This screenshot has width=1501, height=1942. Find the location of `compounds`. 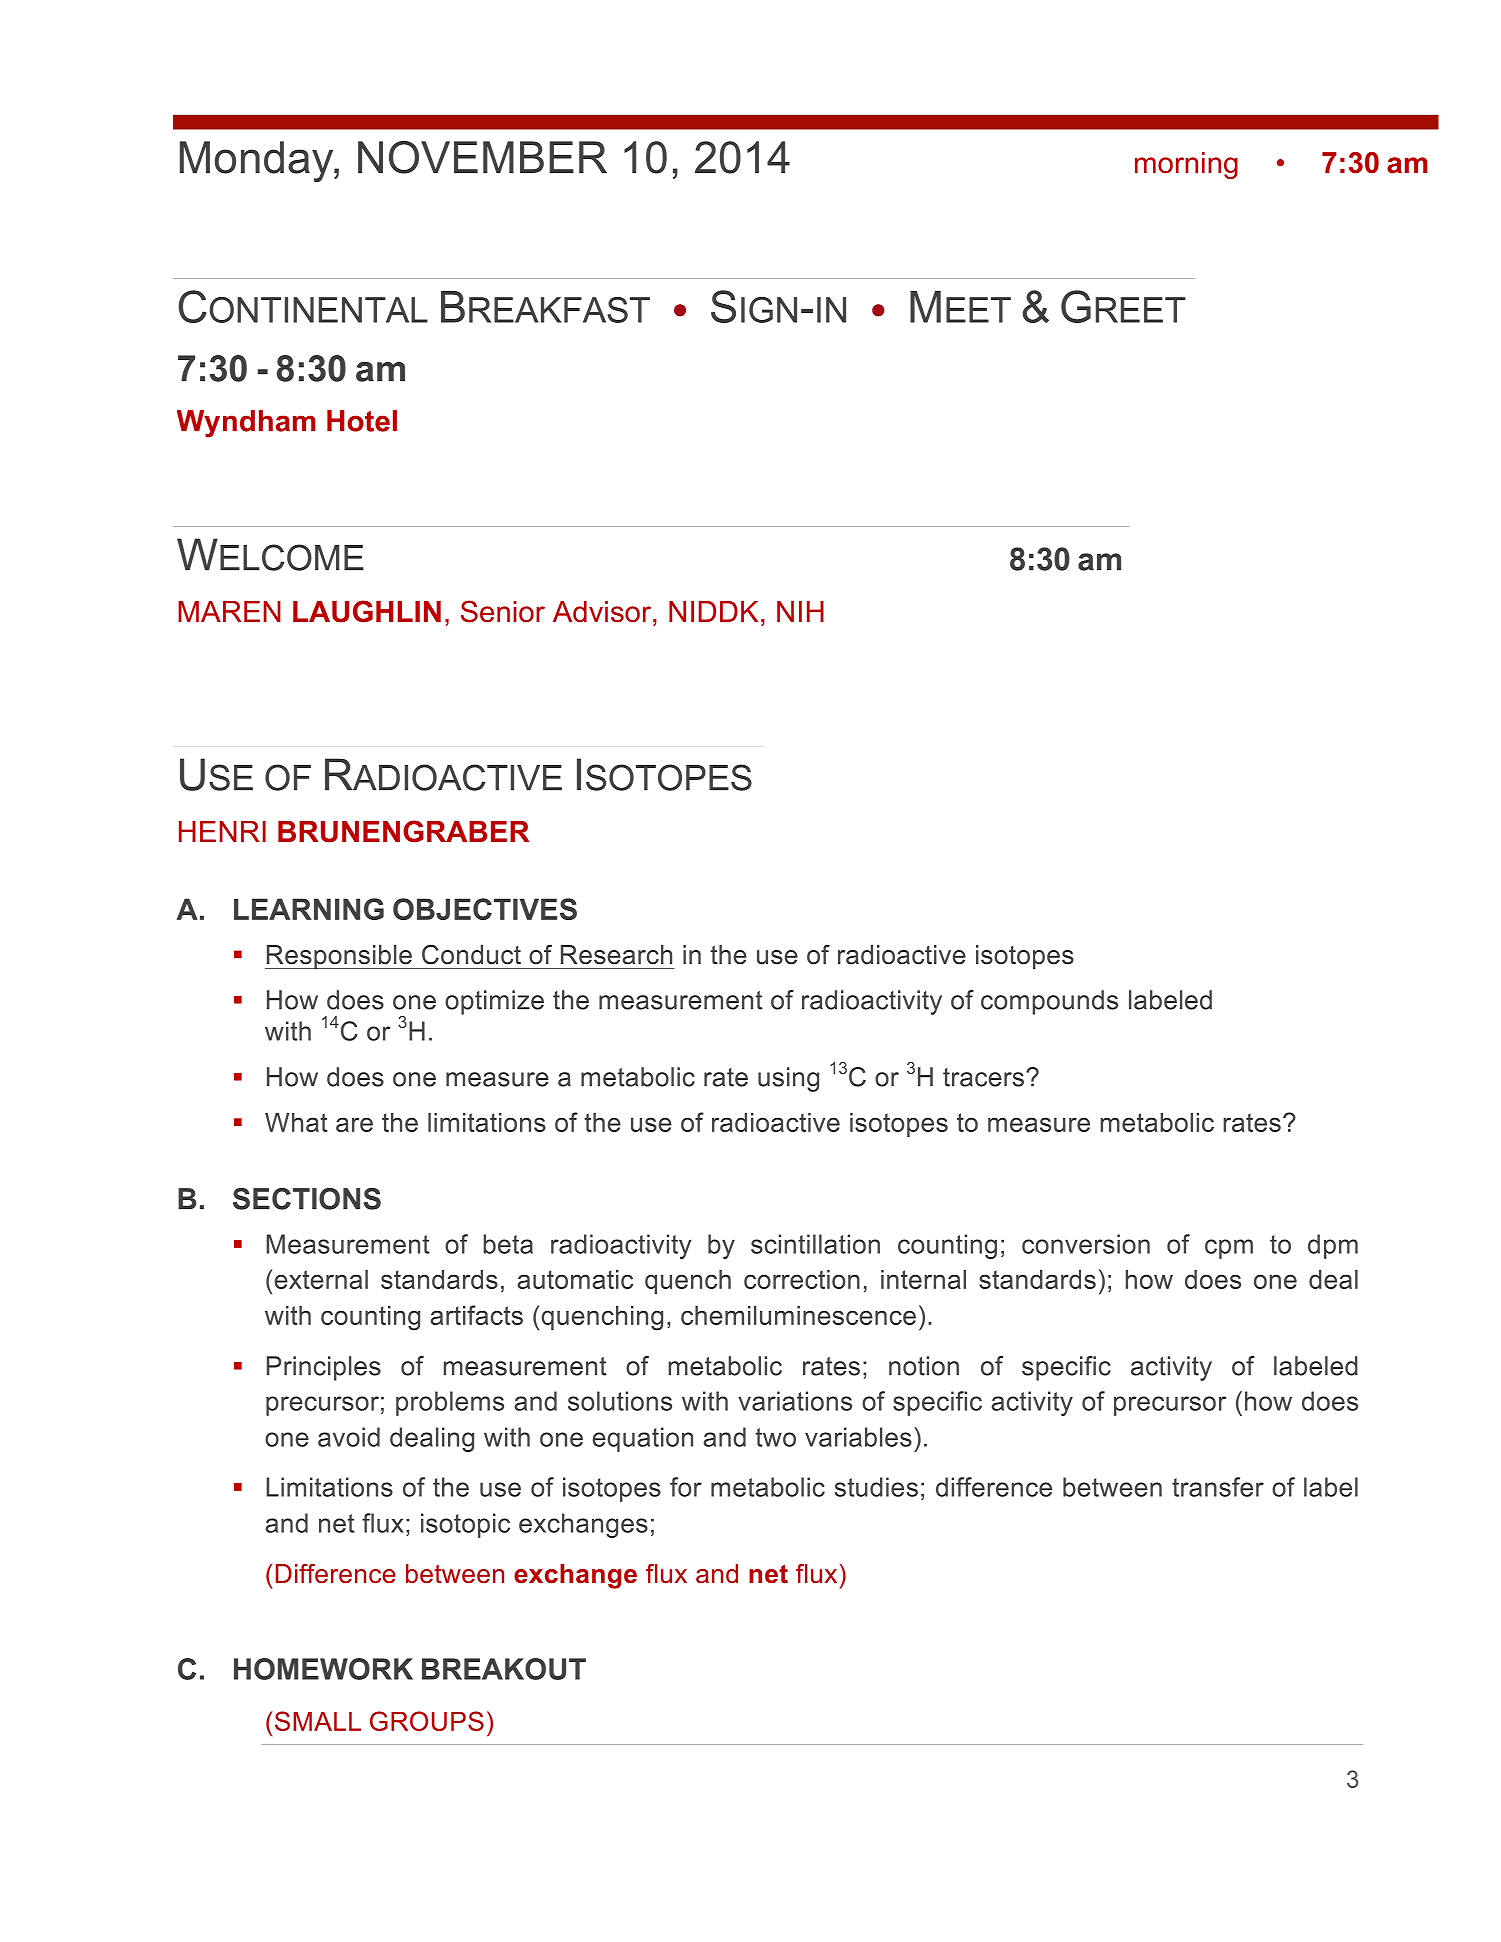

compounds is located at coordinates (1049, 1002).
